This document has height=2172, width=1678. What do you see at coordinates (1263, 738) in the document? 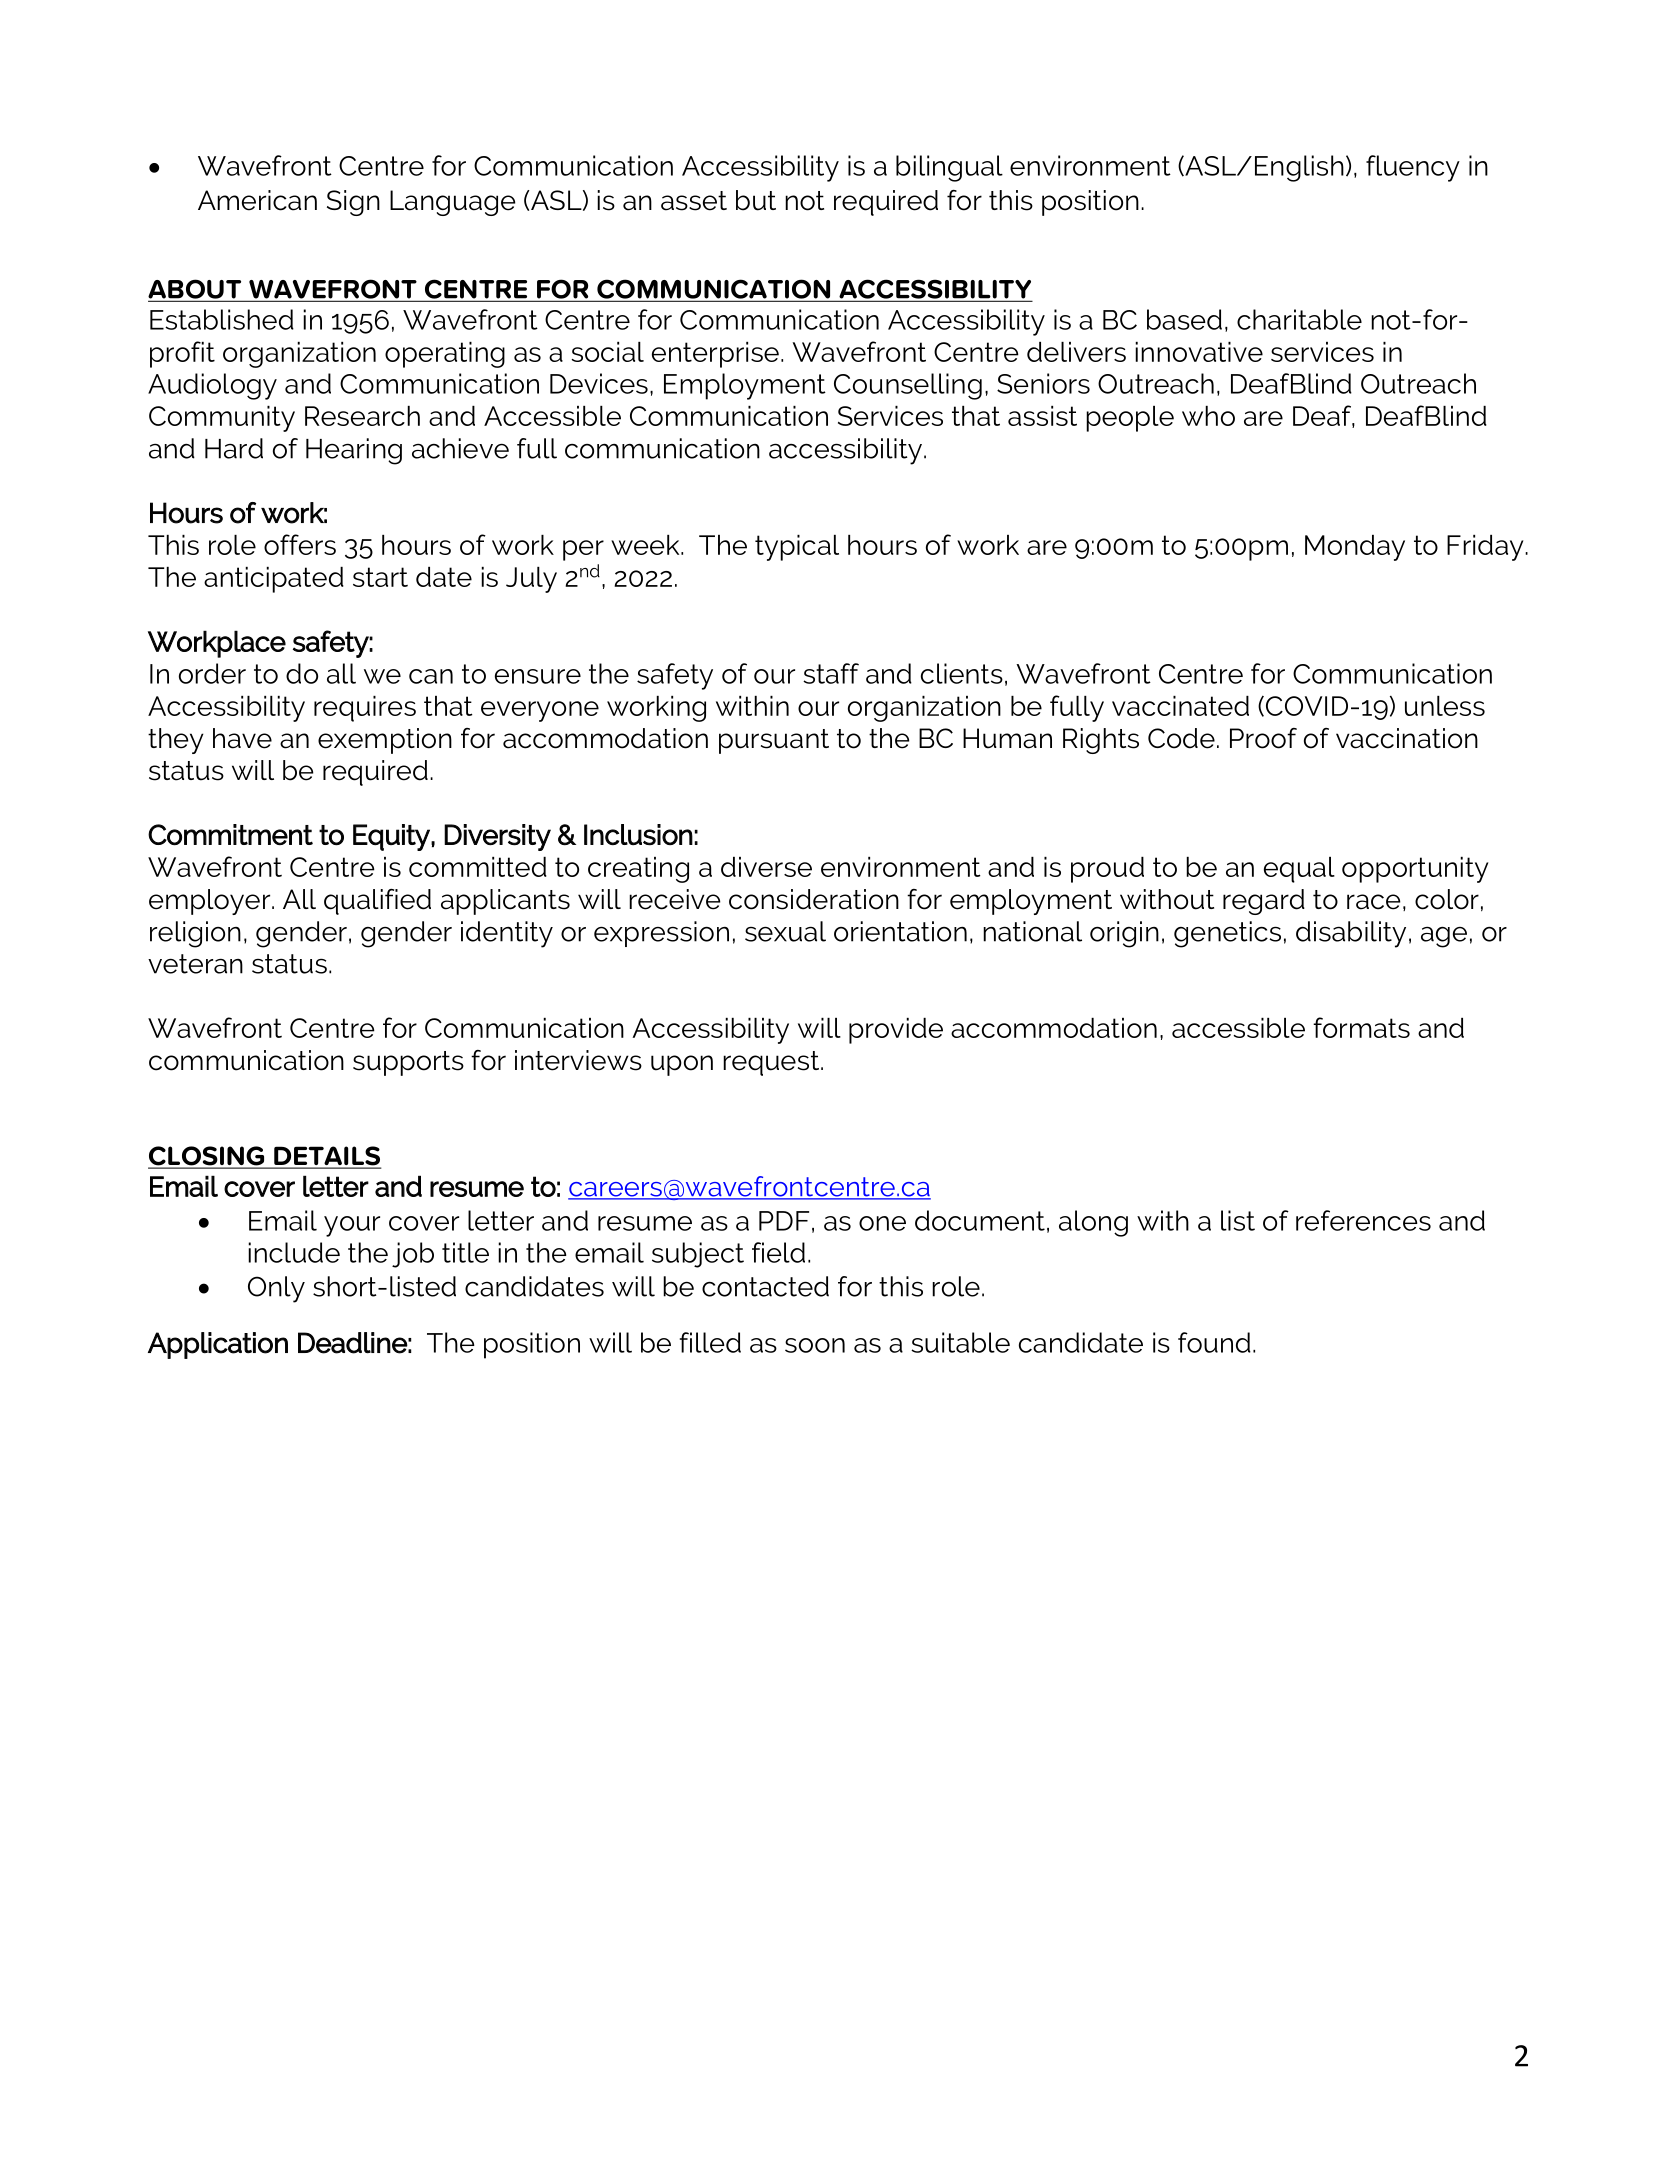
I see `Proof` at bounding box center [1263, 738].
